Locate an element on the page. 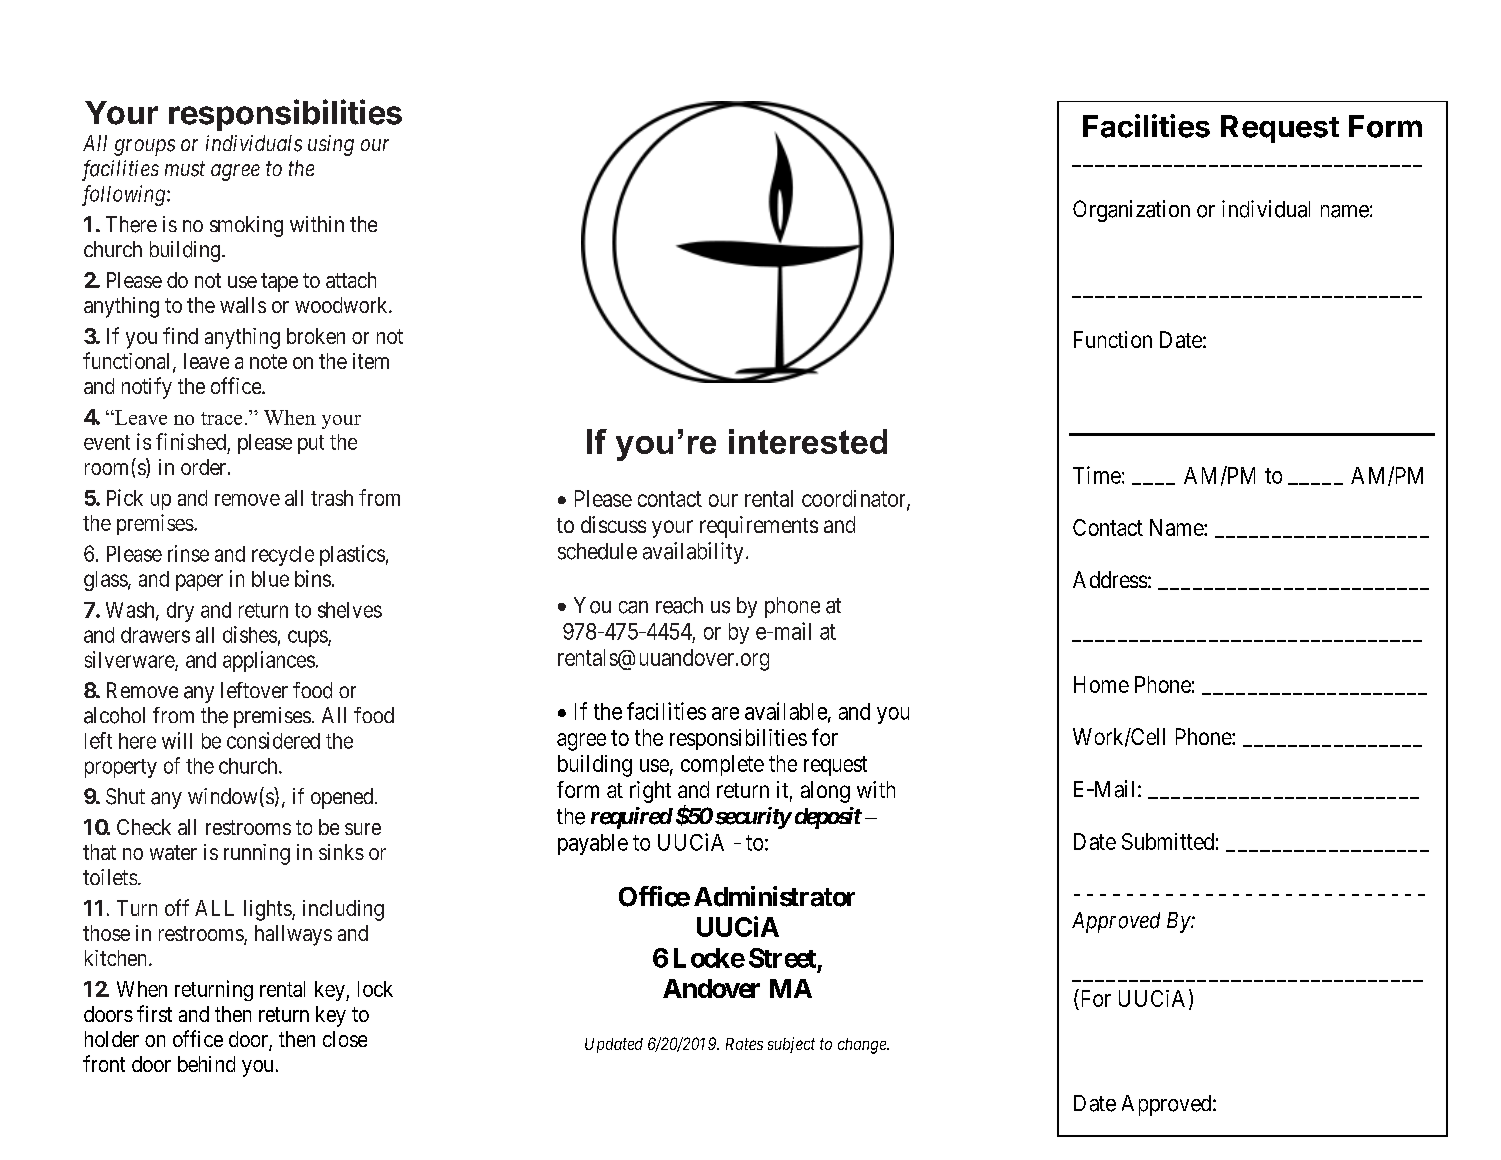 This image has height=1160, width=1501. Time is located at coordinates (1097, 475).
